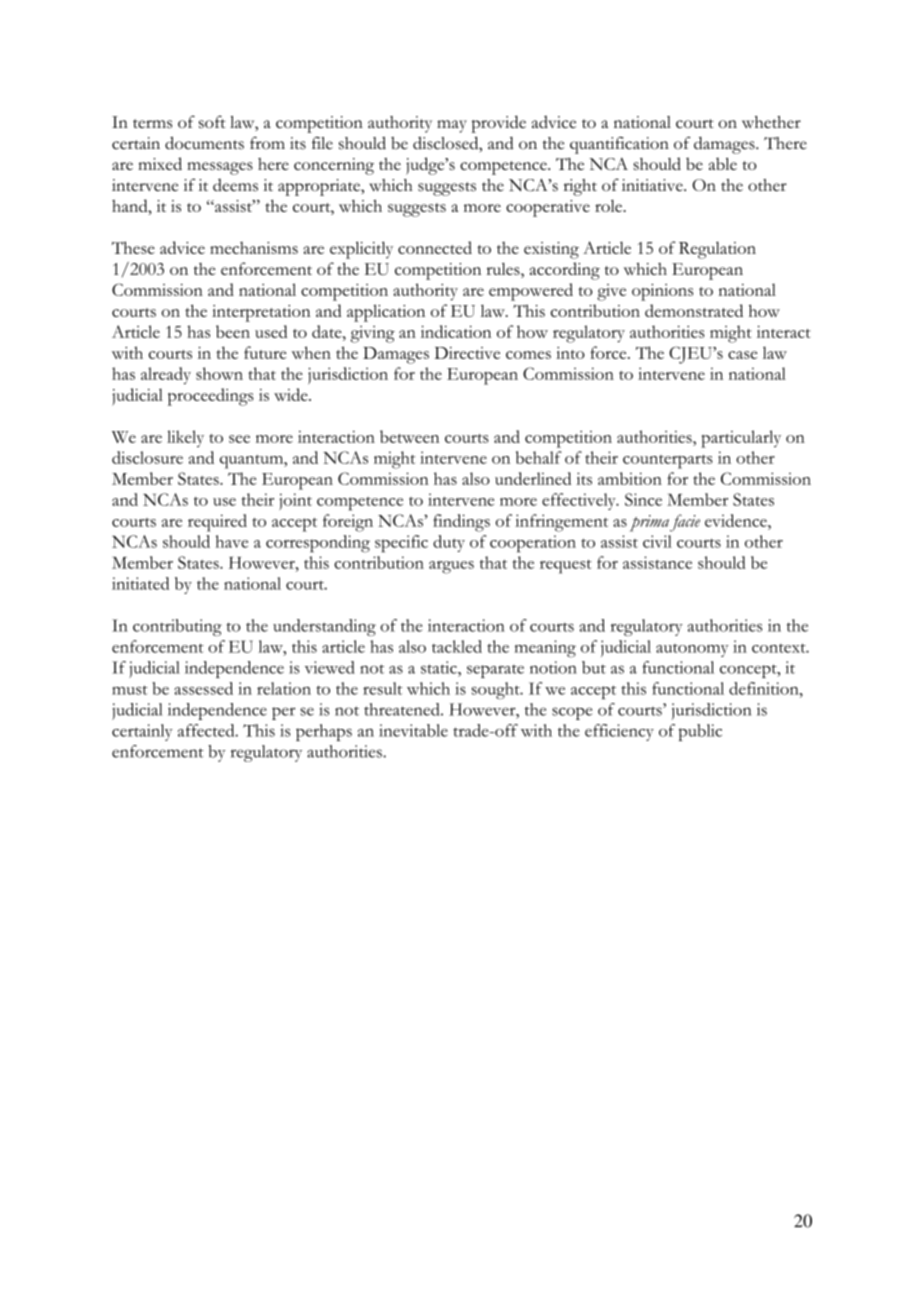 This screenshot has width=924, height=1308. I want to click on documents, so click(204, 143).
